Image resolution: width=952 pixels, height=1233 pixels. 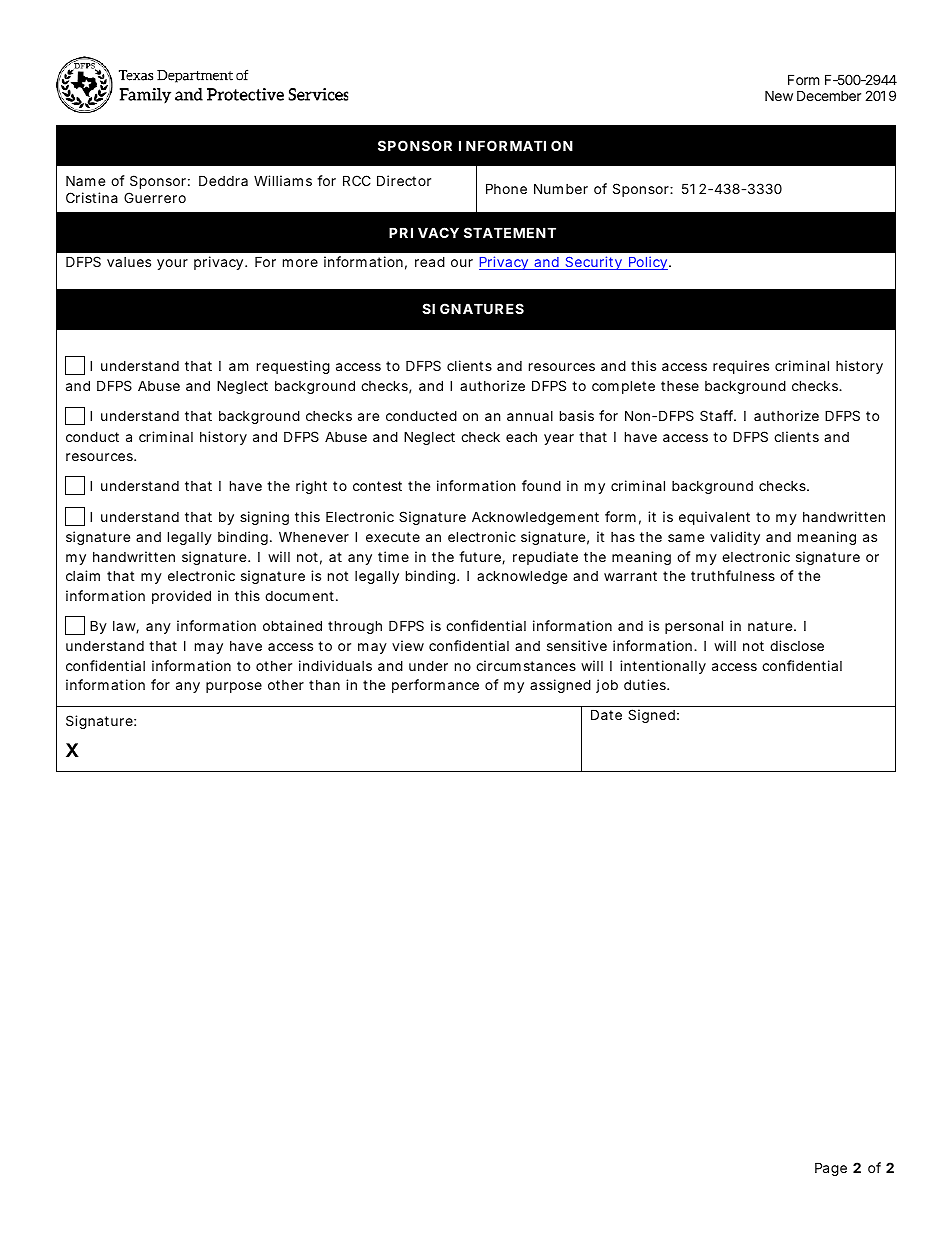 What do you see at coordinates (234, 687) in the screenshot?
I see `purpose` at bounding box center [234, 687].
